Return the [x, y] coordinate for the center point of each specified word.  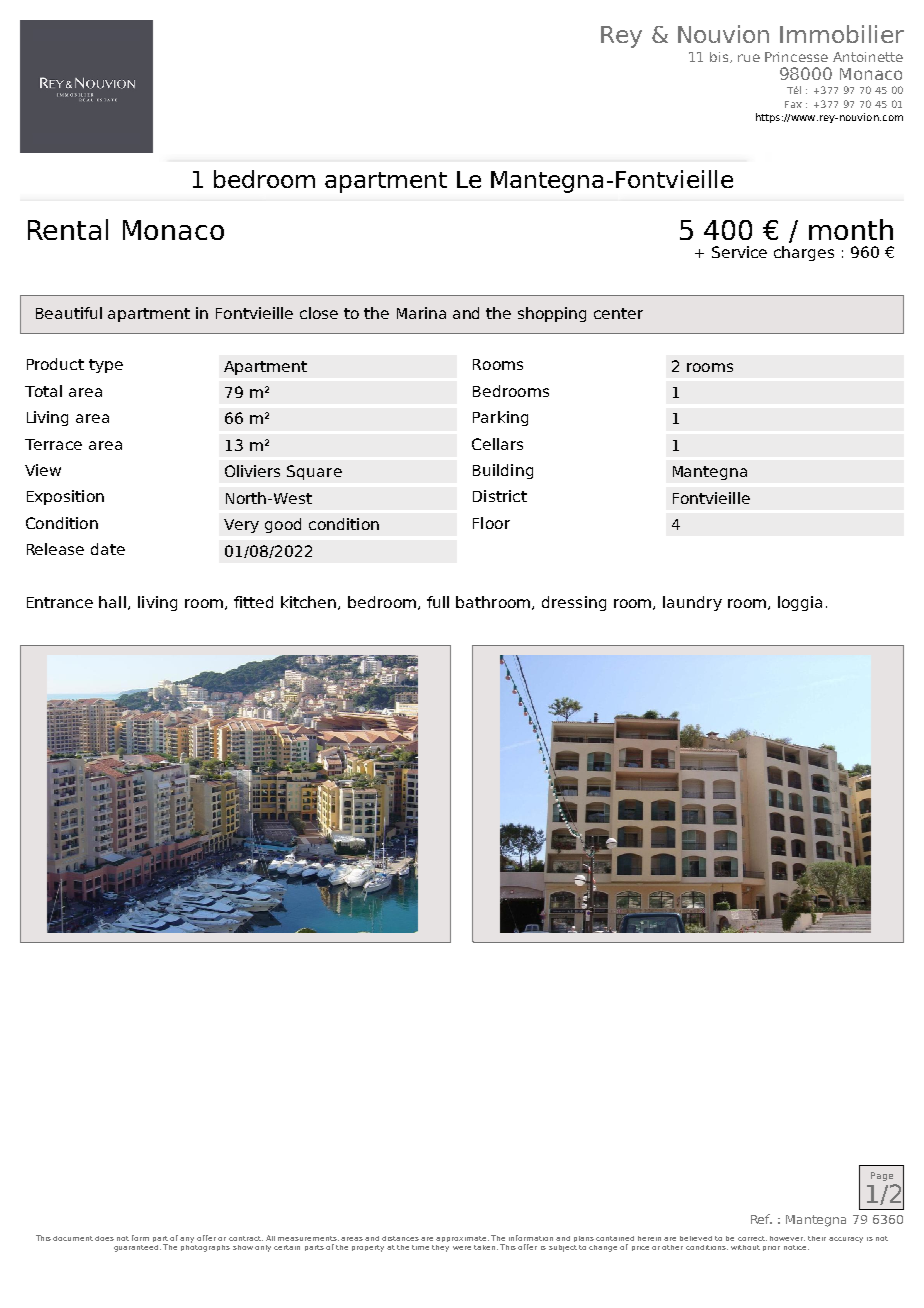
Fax [793, 104]
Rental [68, 229]
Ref [761, 1219]
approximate [462, 1239]
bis [720, 57]
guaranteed [137, 1248]
